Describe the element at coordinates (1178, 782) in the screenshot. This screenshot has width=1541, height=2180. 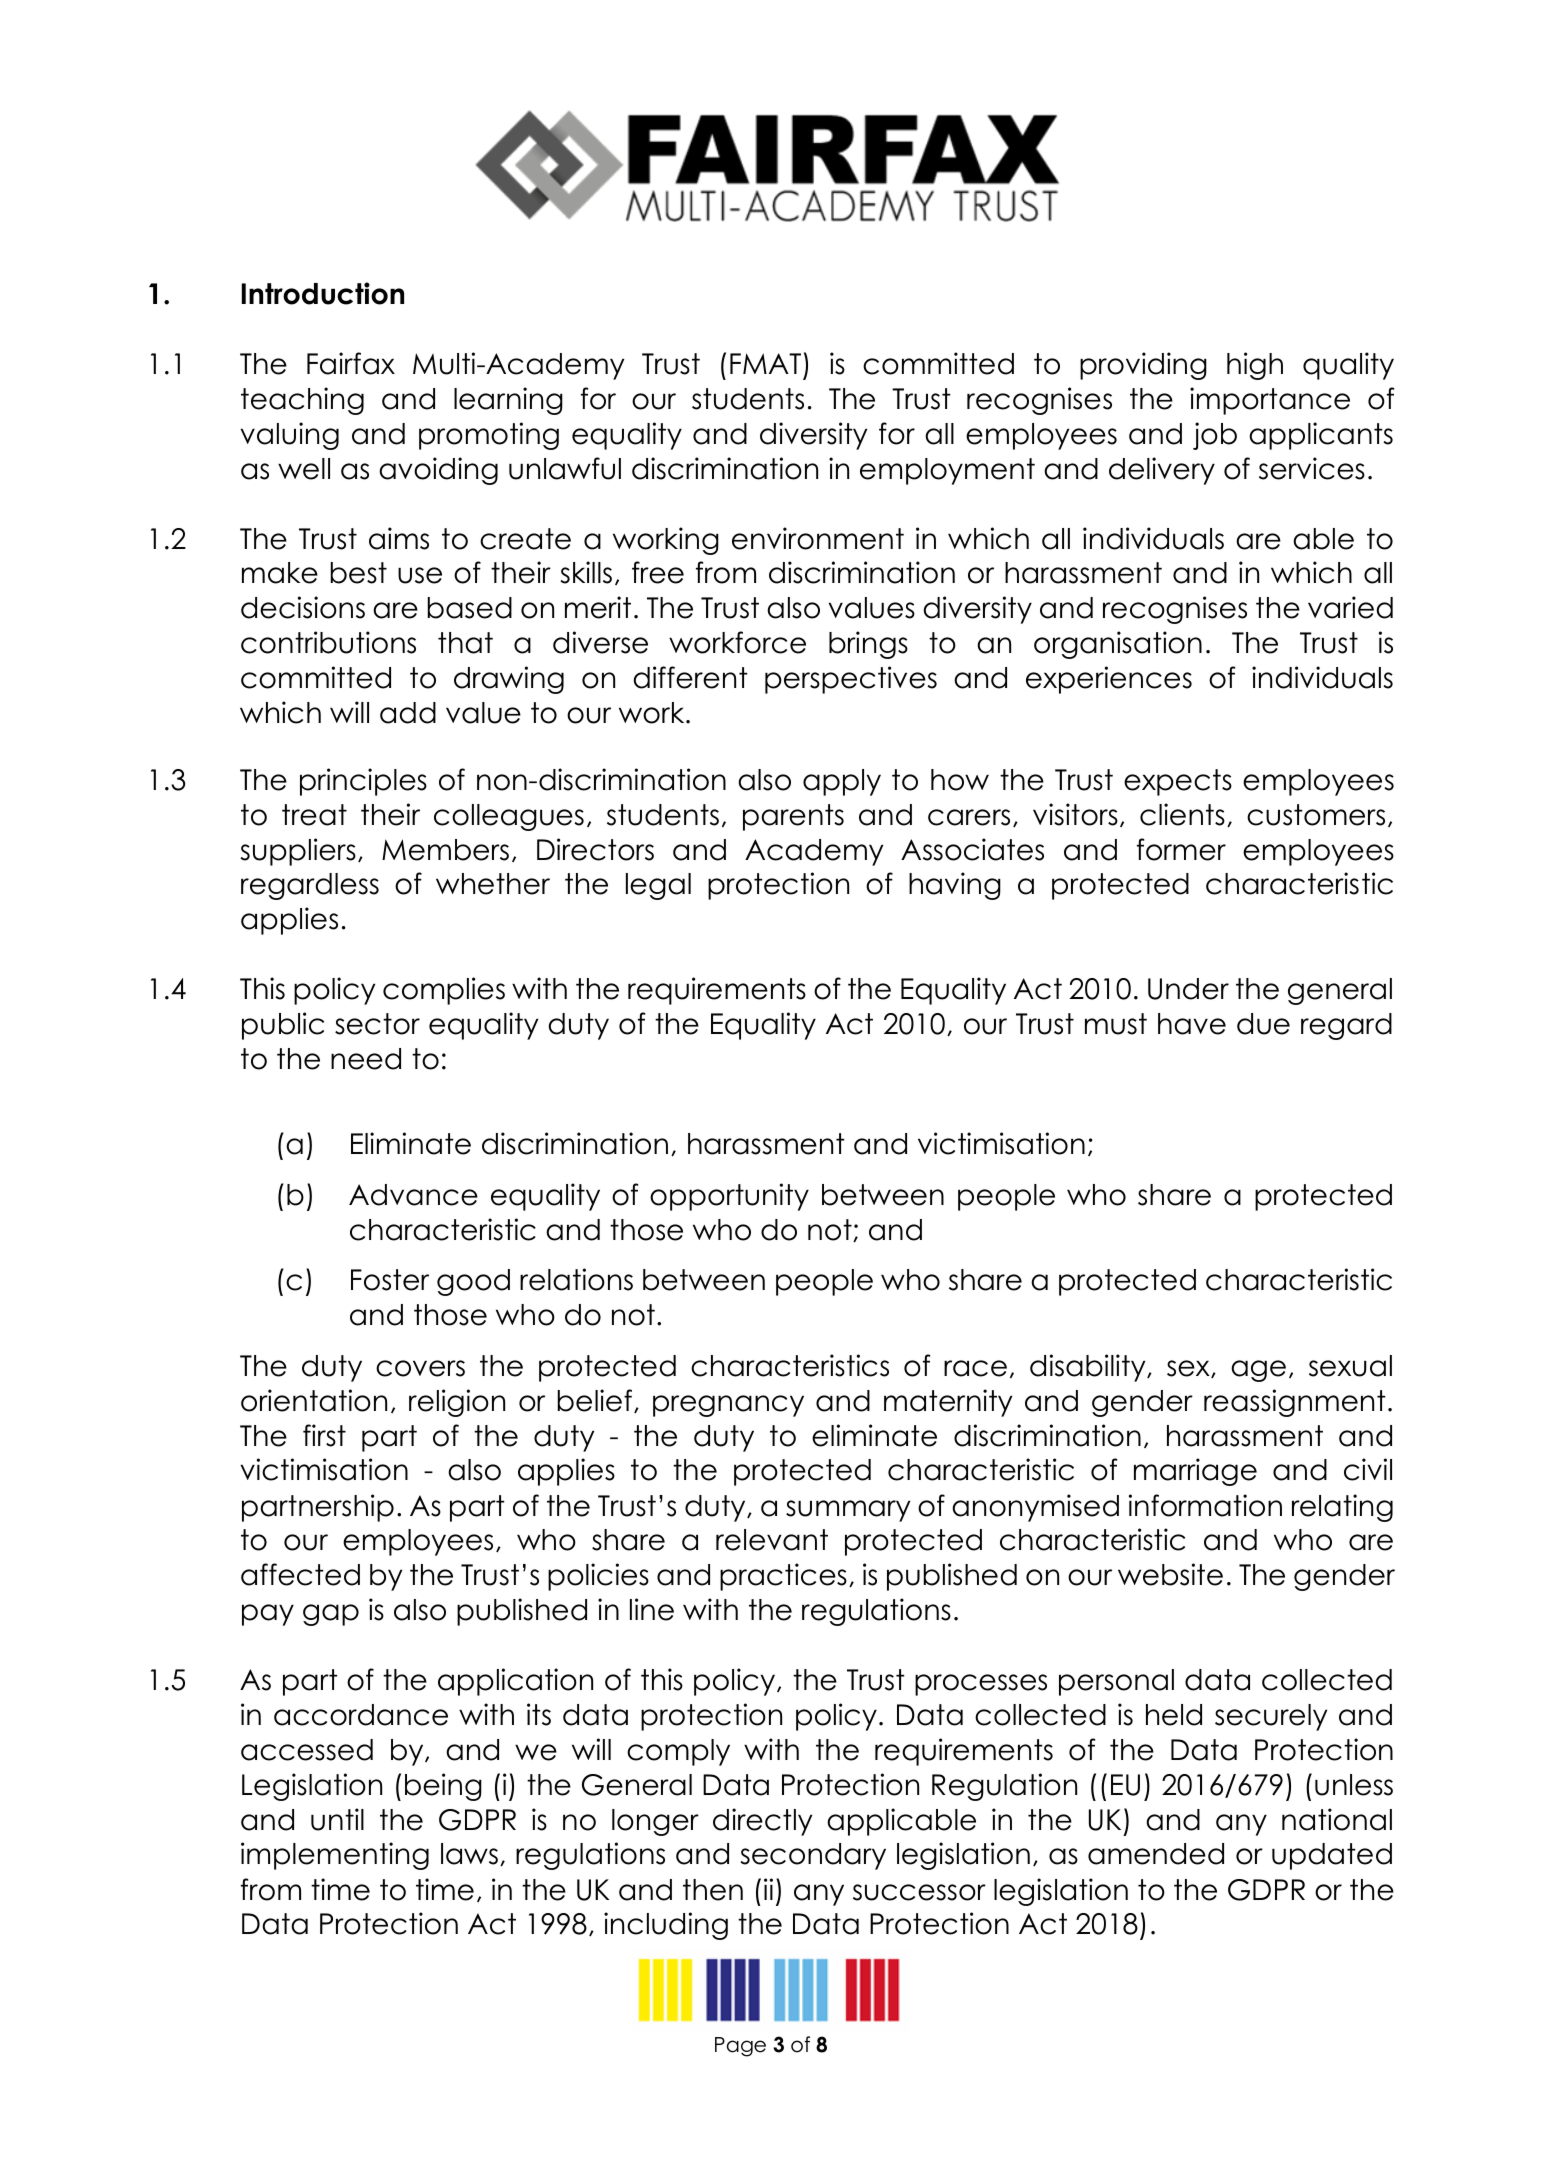
I see `expects` at that location.
